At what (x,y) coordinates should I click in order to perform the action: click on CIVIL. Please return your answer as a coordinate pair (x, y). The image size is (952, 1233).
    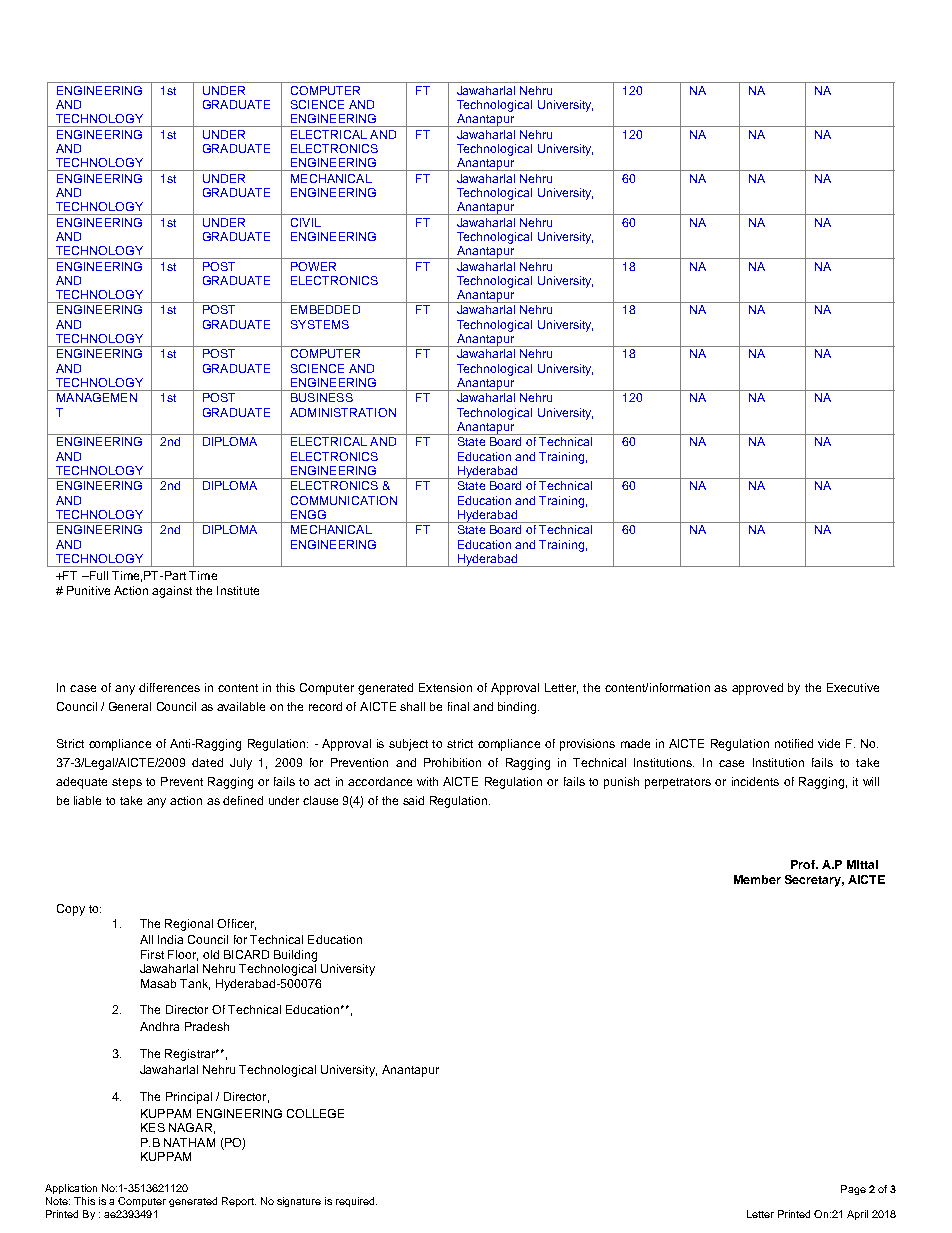
    Looking at the image, I should click on (306, 222).
